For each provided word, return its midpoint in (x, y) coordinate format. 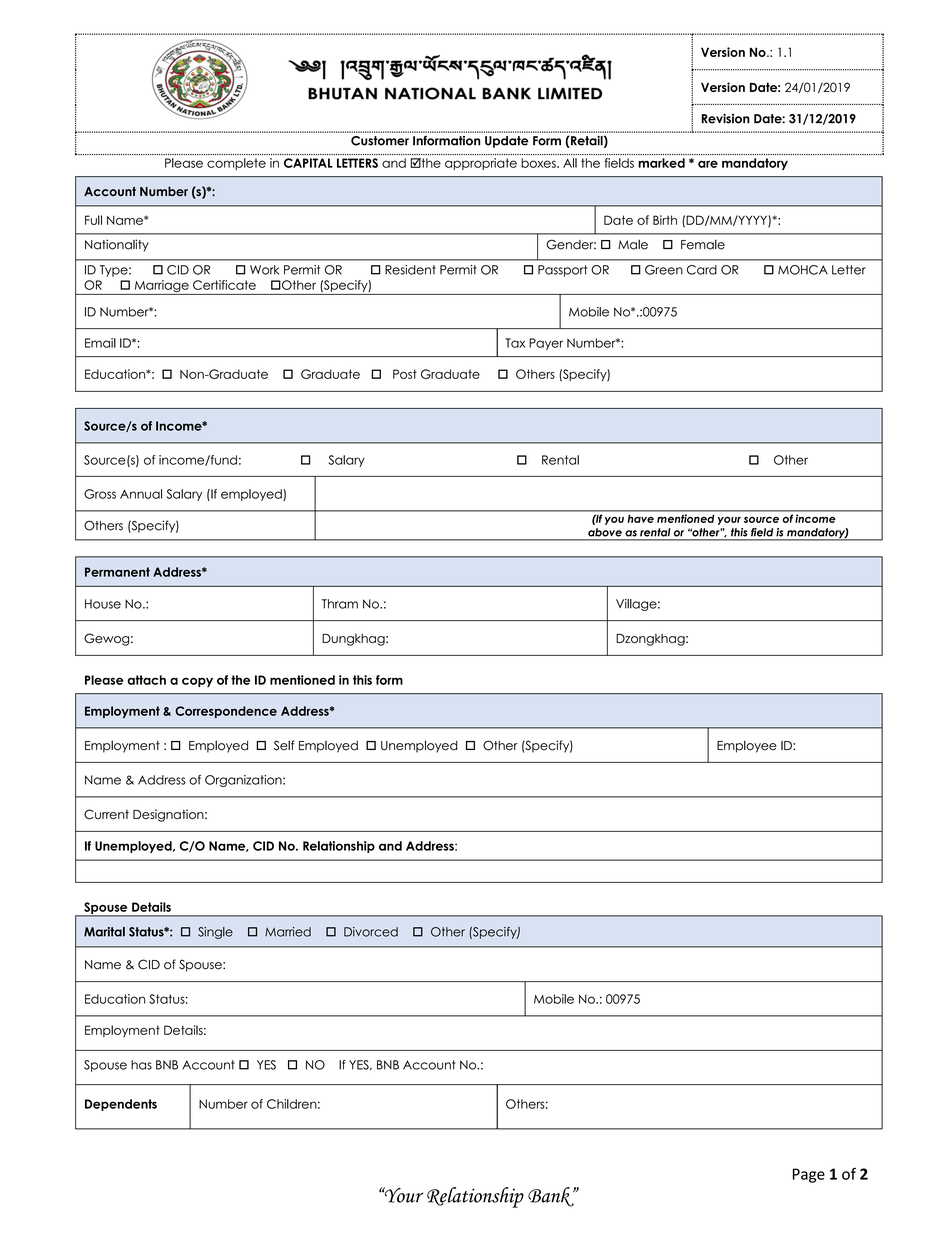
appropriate (481, 164)
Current (106, 814)
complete (236, 164)
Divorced (371, 932)
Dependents (121, 1105)
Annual (141, 494)
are (708, 164)
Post (405, 374)
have (641, 519)
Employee (747, 746)
